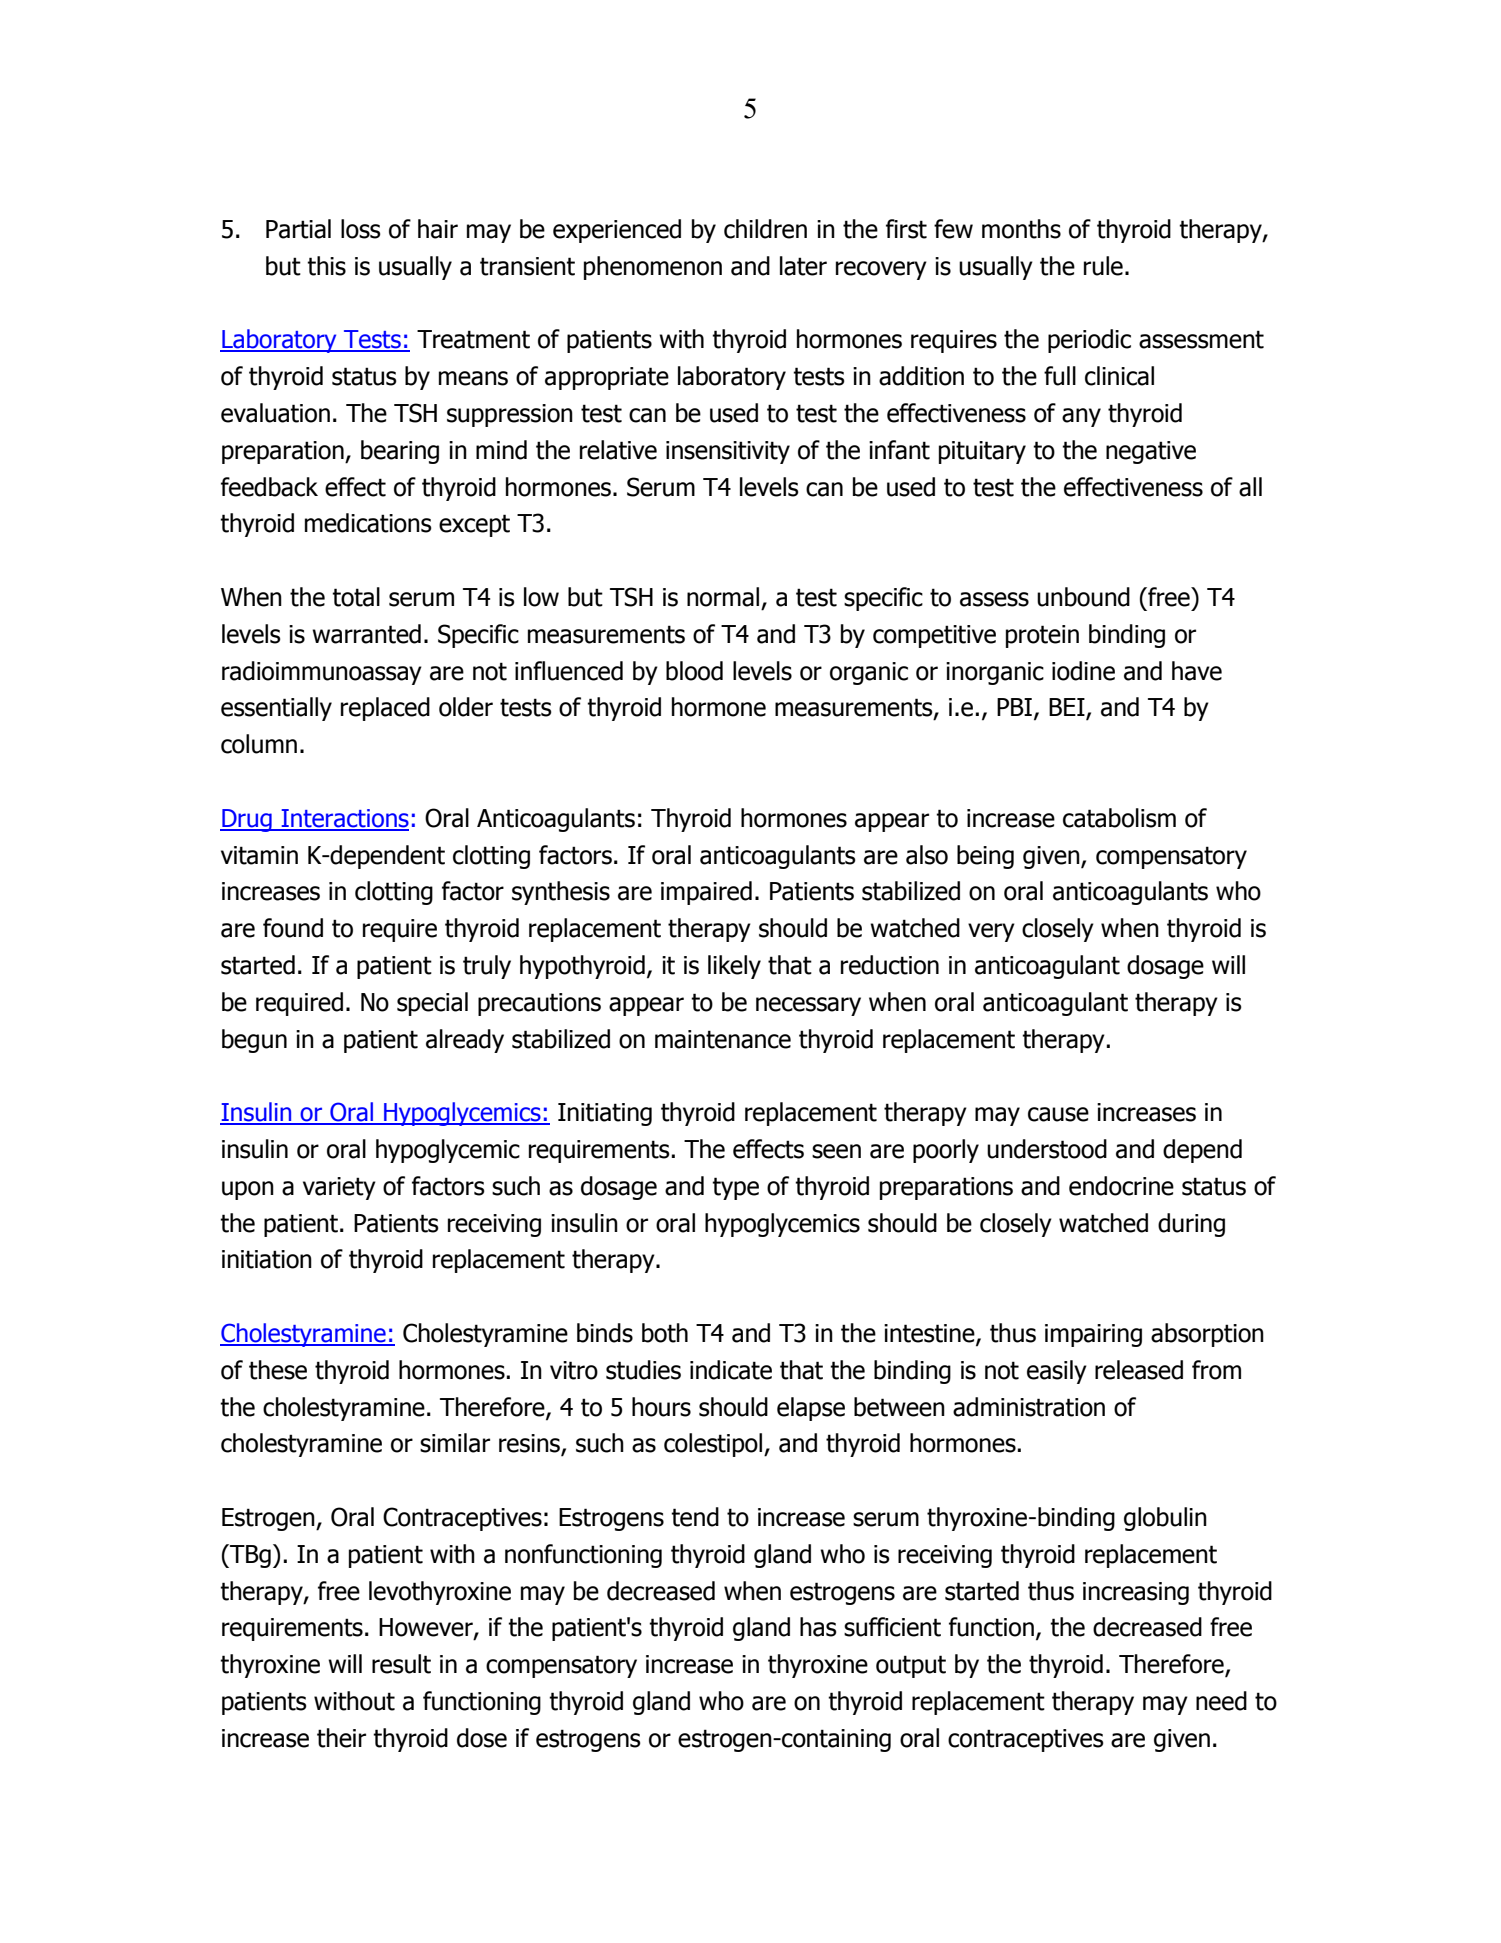  What do you see at coordinates (723, 597) in the screenshot?
I see `normal` at bounding box center [723, 597].
